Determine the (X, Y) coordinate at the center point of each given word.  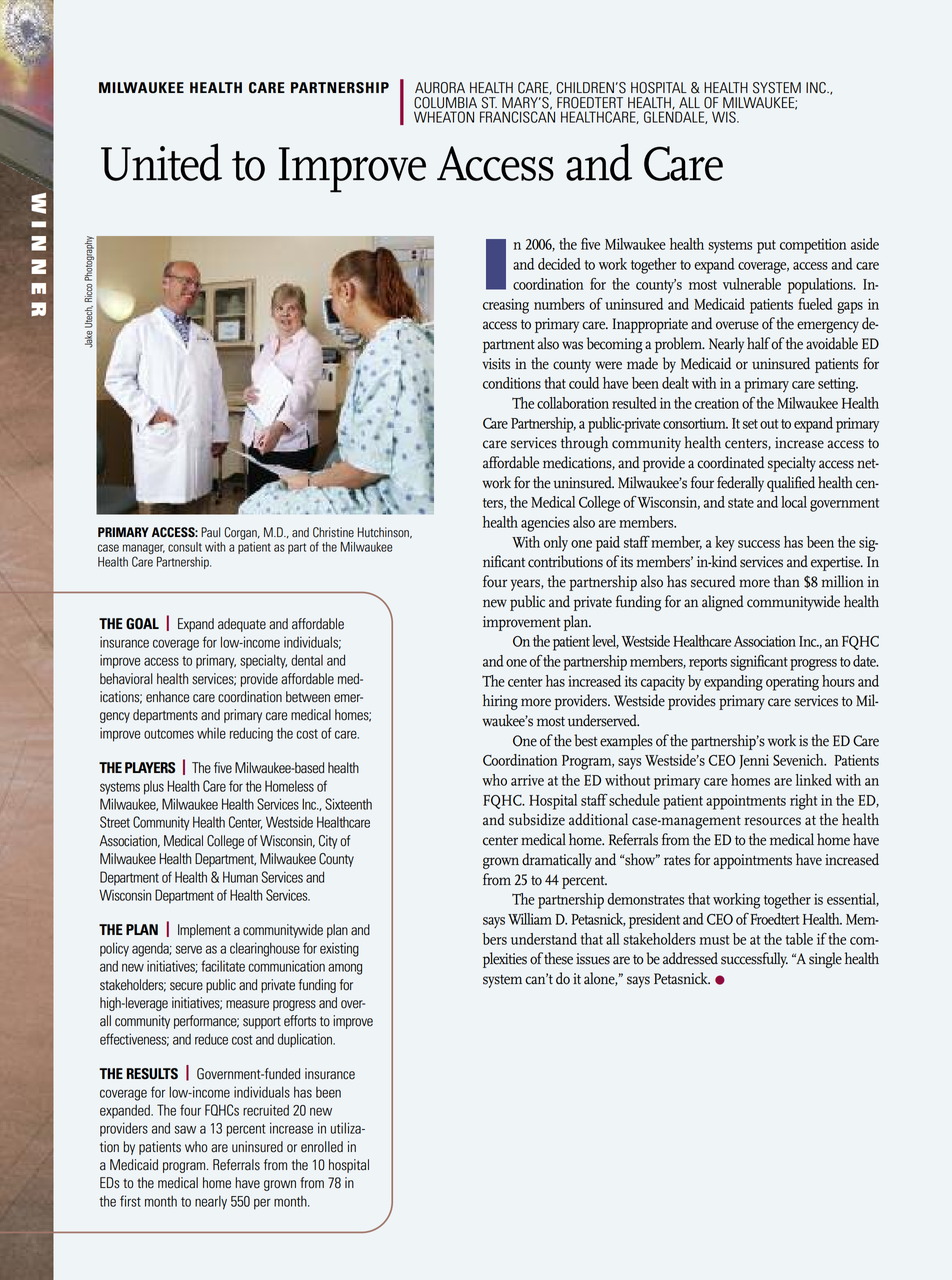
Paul (210, 532)
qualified (791, 484)
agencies (545, 524)
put (766, 247)
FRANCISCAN (517, 116)
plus (154, 788)
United (161, 162)
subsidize (537, 819)
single (825, 960)
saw (185, 1129)
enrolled (322, 1147)
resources (772, 821)
